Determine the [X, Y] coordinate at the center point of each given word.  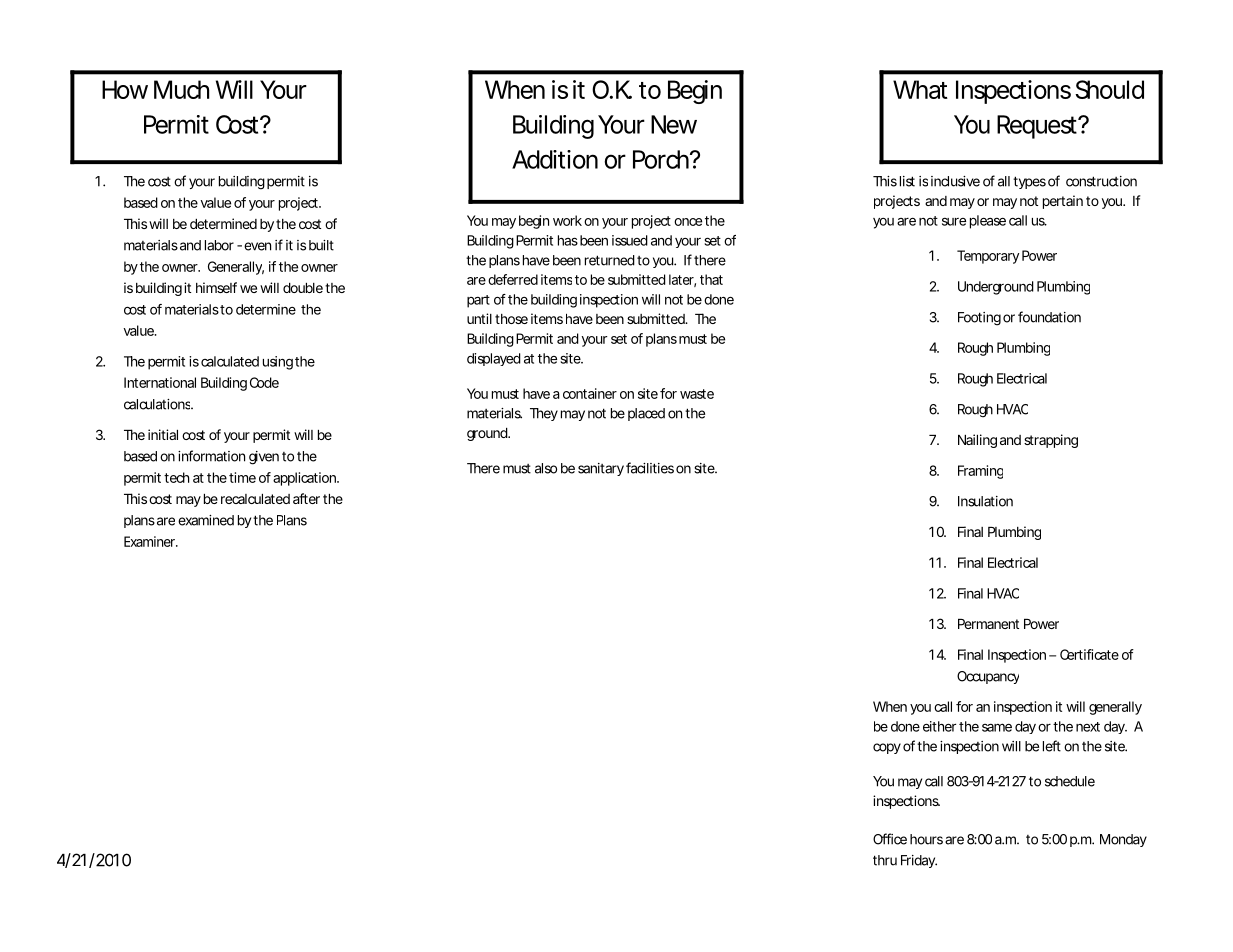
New [674, 124]
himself [216, 287]
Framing [980, 472]
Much [181, 89]
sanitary [601, 469]
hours [926, 839]
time [242, 477]
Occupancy [988, 677]
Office [890, 839]
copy [887, 748]
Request [1039, 127]
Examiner [151, 541]
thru [885, 860]
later [682, 280]
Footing [979, 319]
